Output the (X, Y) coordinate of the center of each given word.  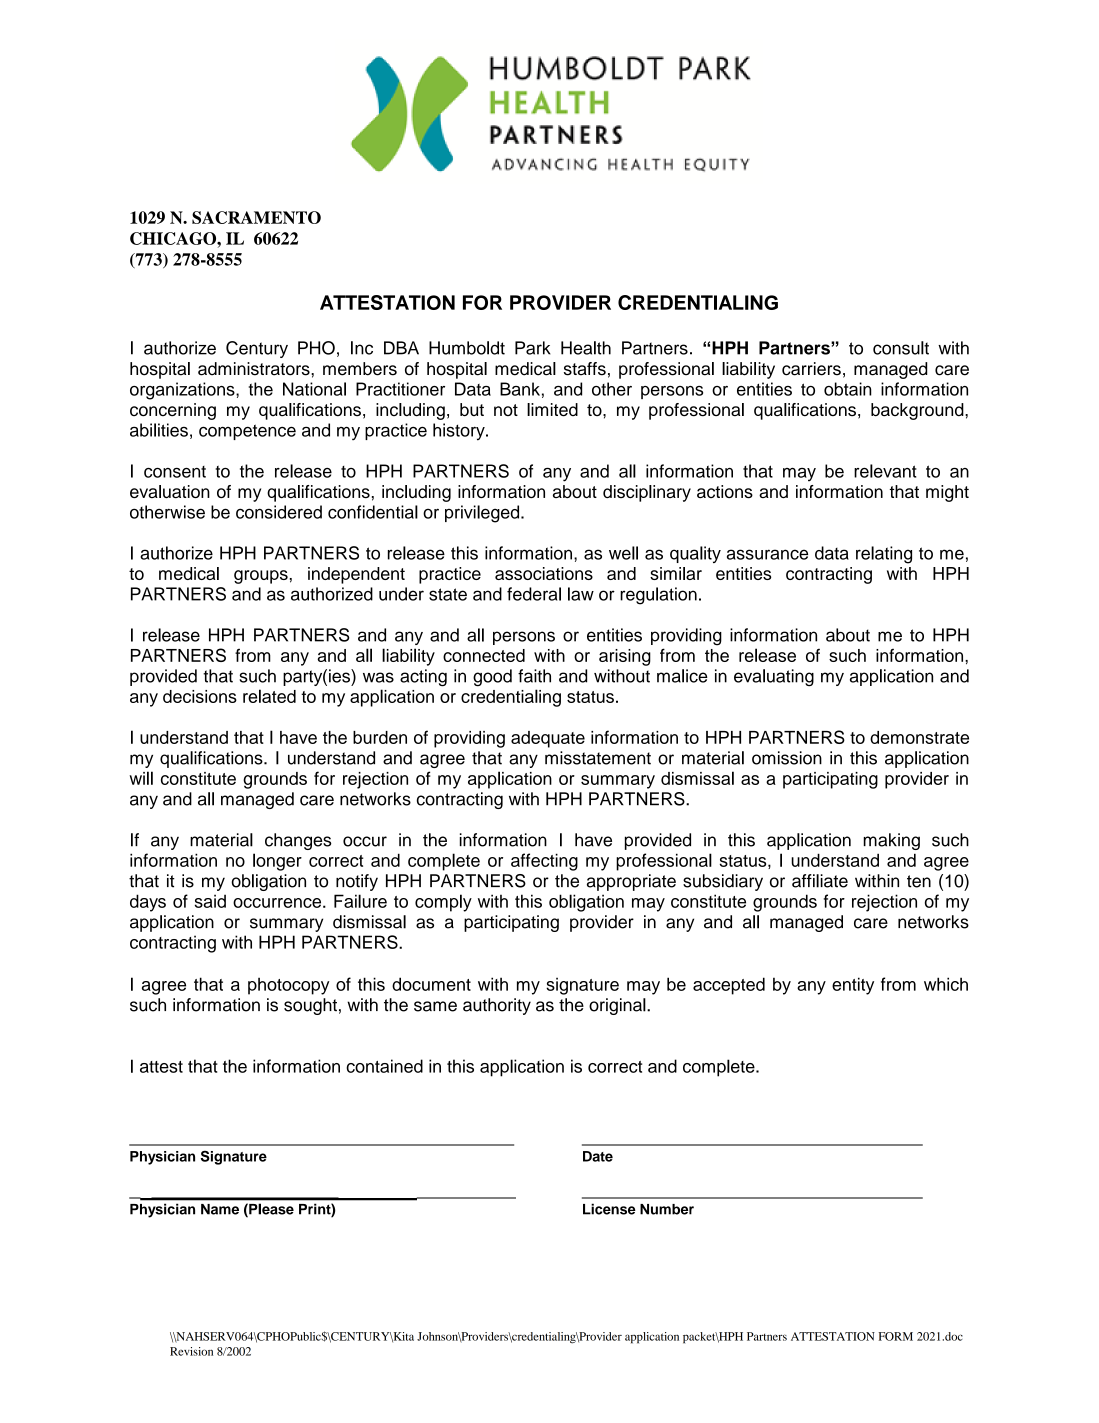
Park (533, 348)
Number (667, 1209)
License (609, 1209)
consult (901, 348)
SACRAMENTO (256, 217)
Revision (191, 1351)
